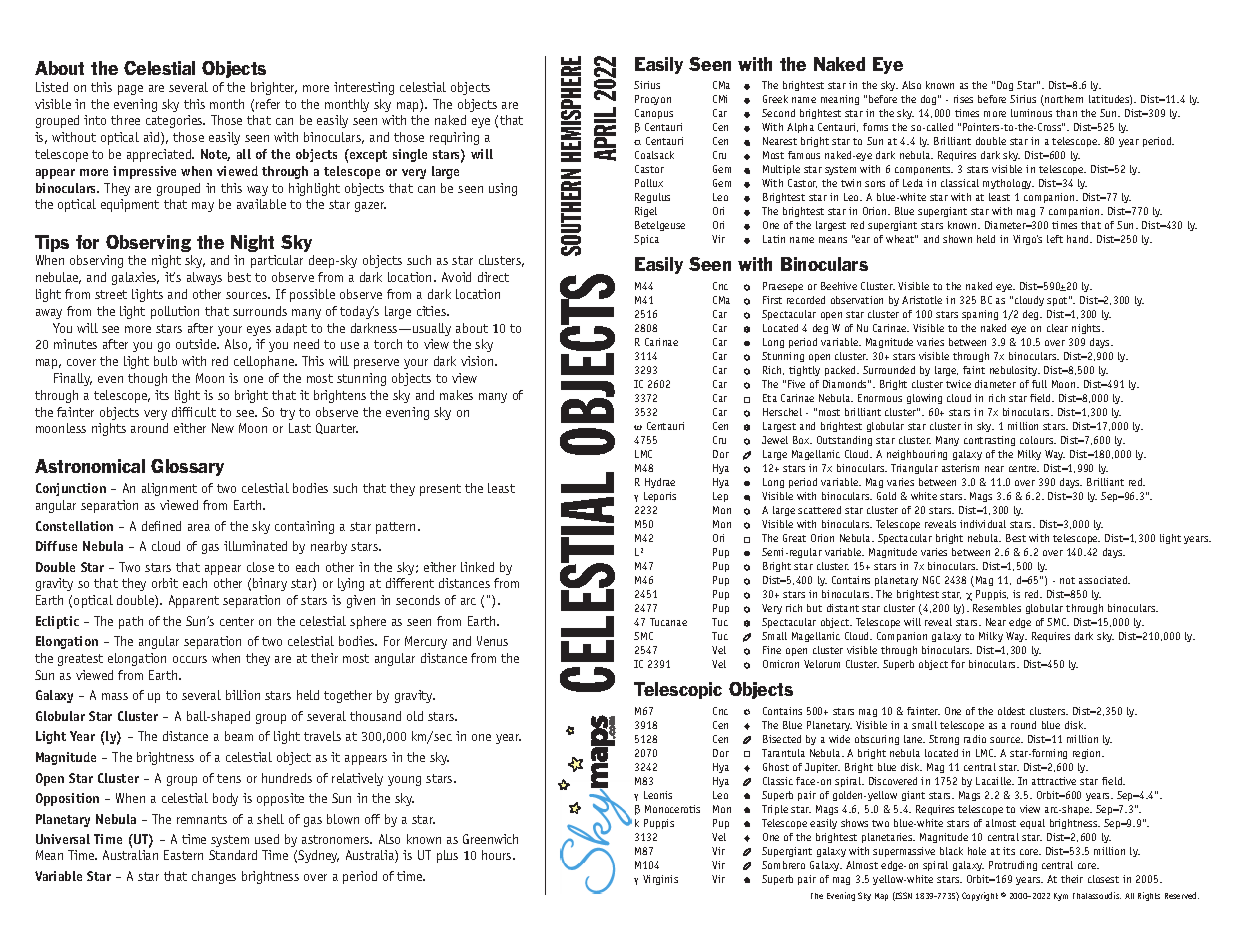 This screenshot has height=952, width=1233. What do you see at coordinates (498, 855) in the screenshot?
I see `hours` at bounding box center [498, 855].
